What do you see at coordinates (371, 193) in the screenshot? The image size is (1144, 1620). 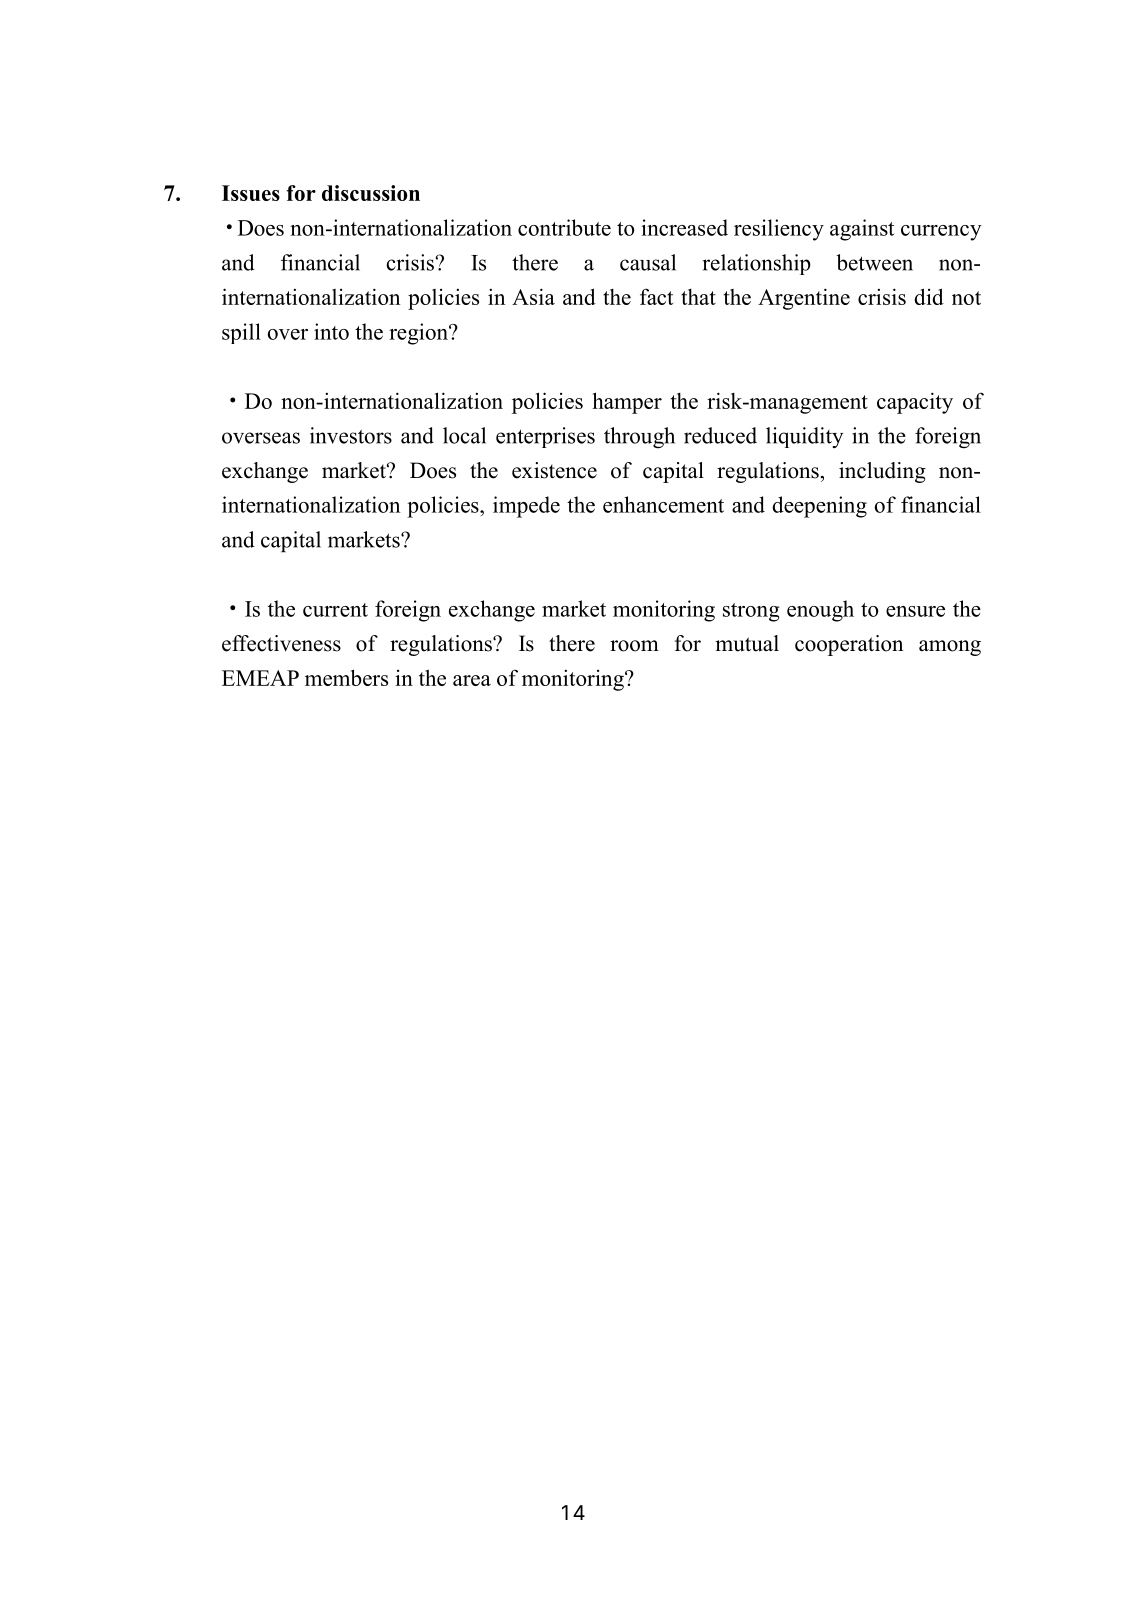 I see `discussion` at bounding box center [371, 193].
